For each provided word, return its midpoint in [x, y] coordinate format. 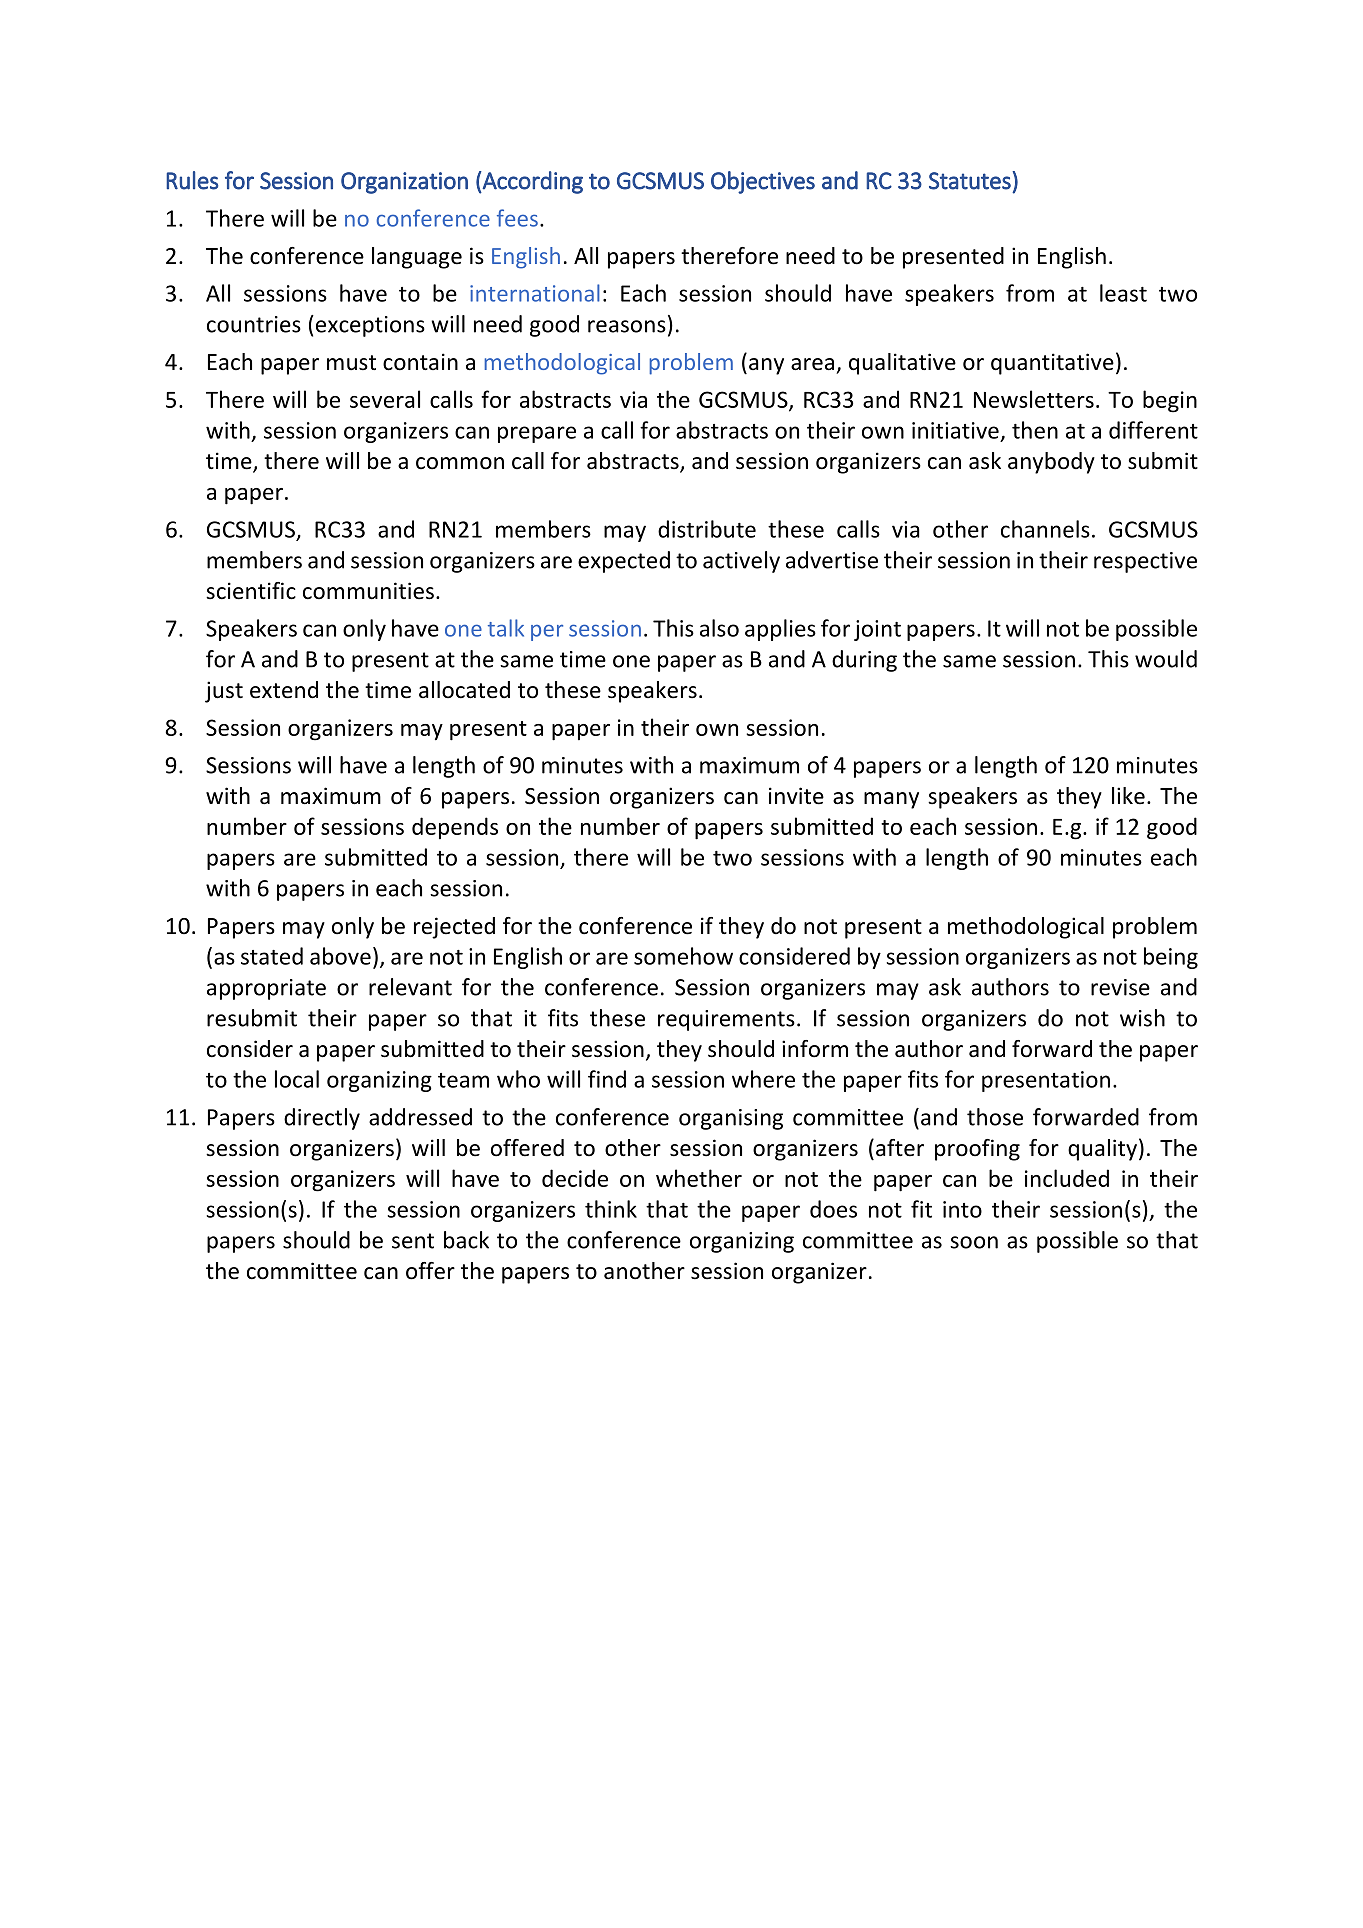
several [385, 399]
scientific [251, 591]
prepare [537, 434]
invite [796, 796]
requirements [726, 1020]
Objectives [763, 182]
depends [455, 828]
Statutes [971, 180]
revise [1120, 987]
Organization [404, 183]
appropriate [266, 989]
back [466, 1240]
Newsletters [1034, 399]
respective [1145, 562]
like [1128, 796]
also [719, 628]
